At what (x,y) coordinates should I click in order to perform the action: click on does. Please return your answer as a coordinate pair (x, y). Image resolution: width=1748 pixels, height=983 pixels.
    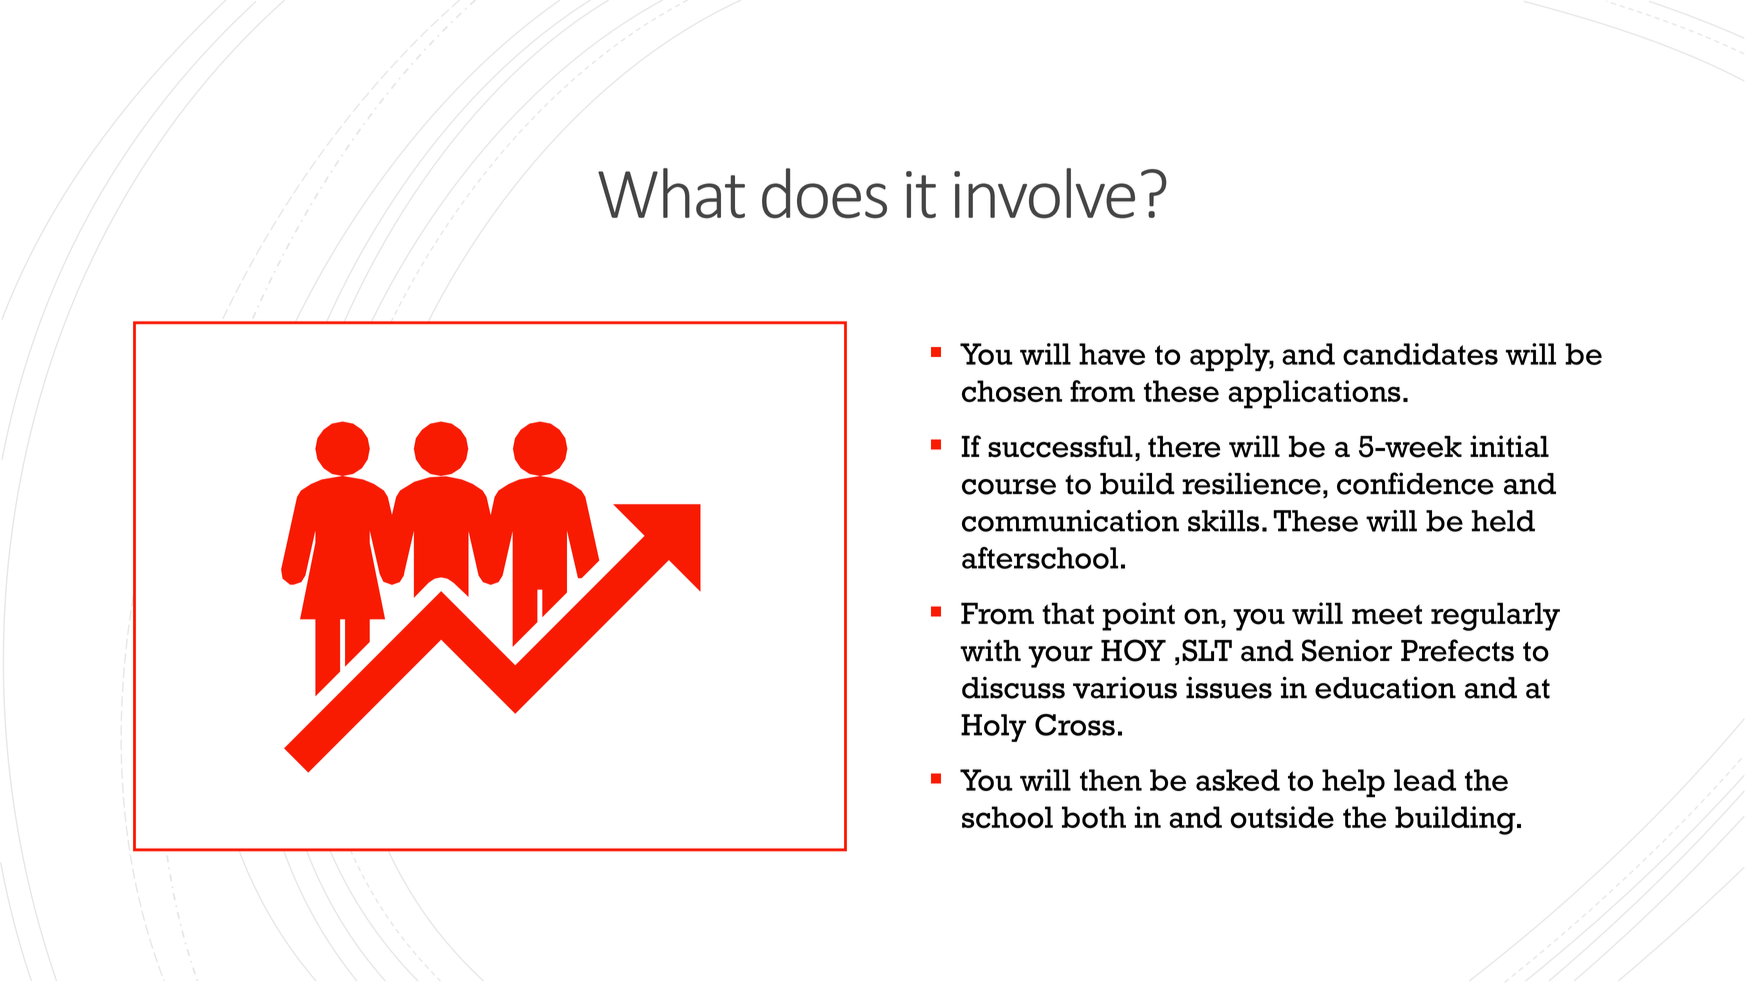
    Looking at the image, I should click on (824, 193).
